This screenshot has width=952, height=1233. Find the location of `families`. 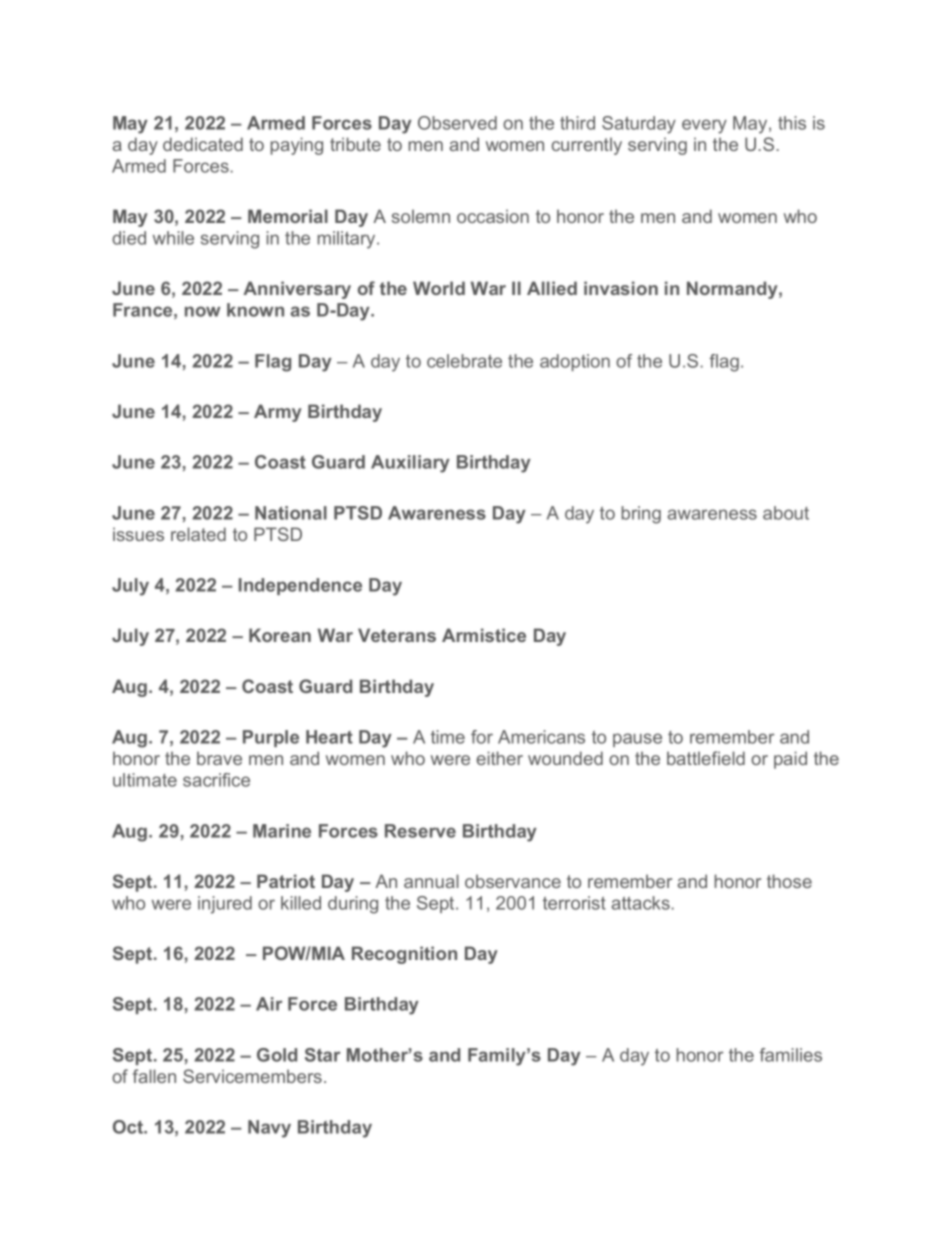

families is located at coordinates (790, 1055).
